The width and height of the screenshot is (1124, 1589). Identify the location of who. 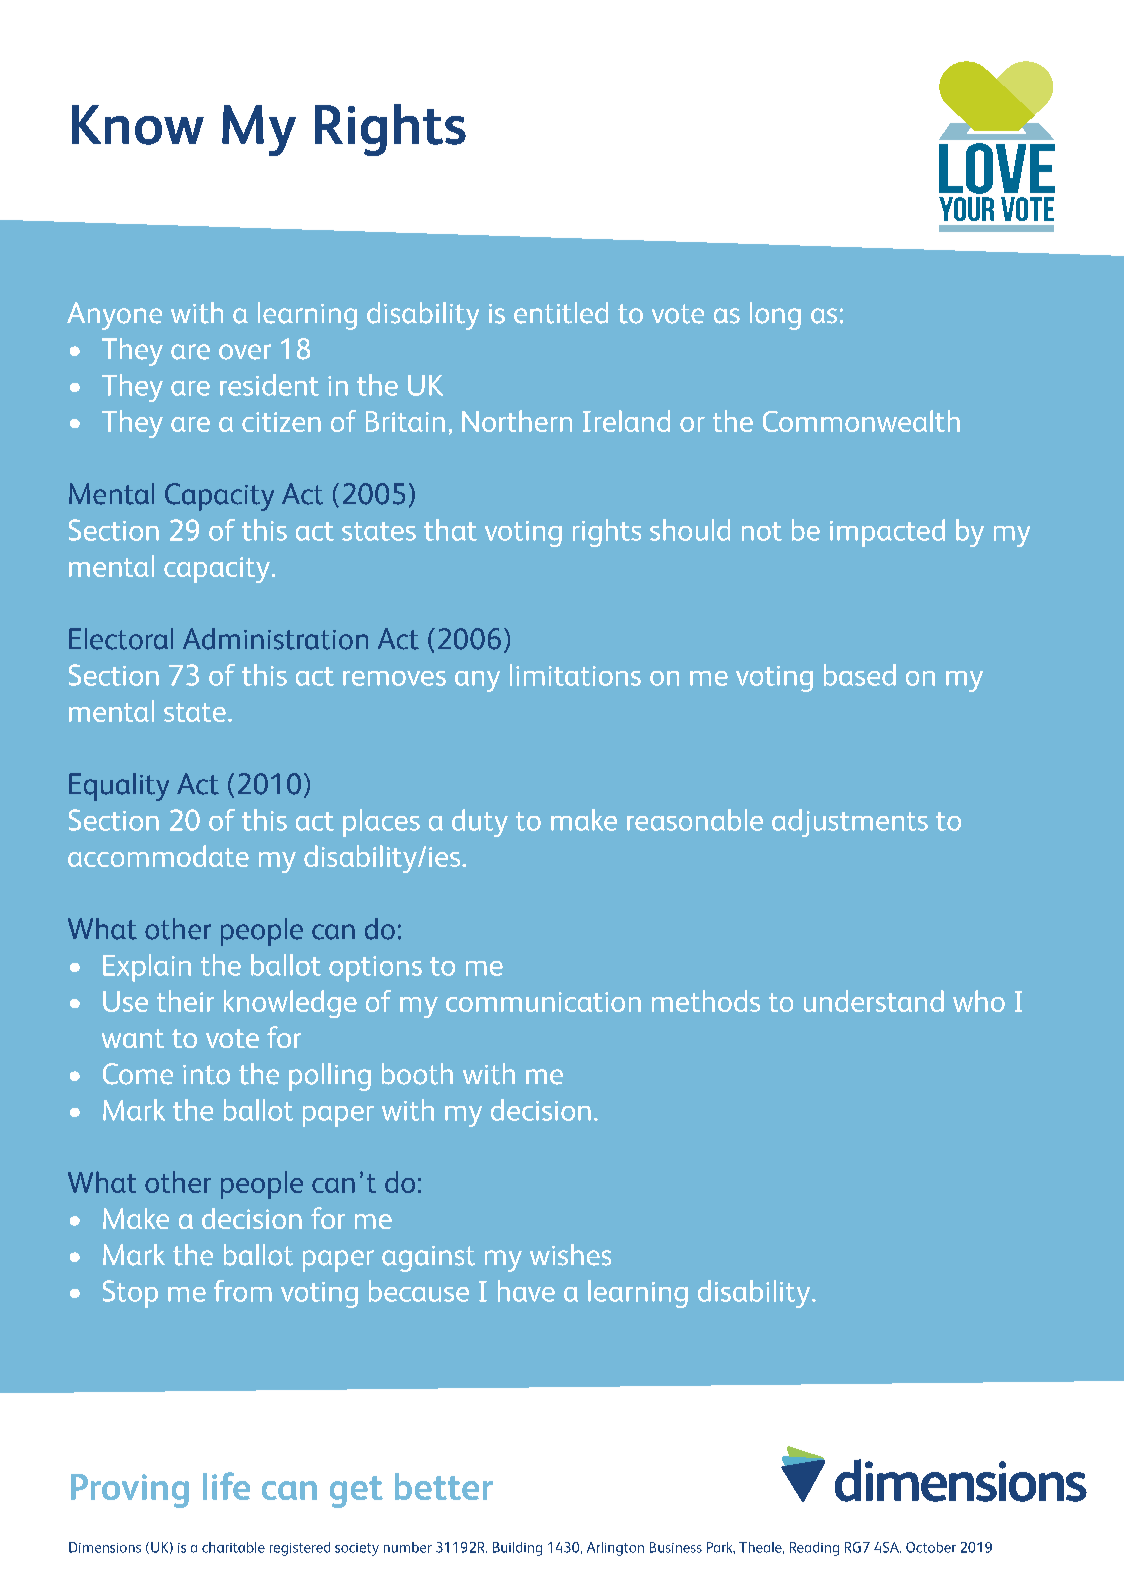
(979, 1001).
